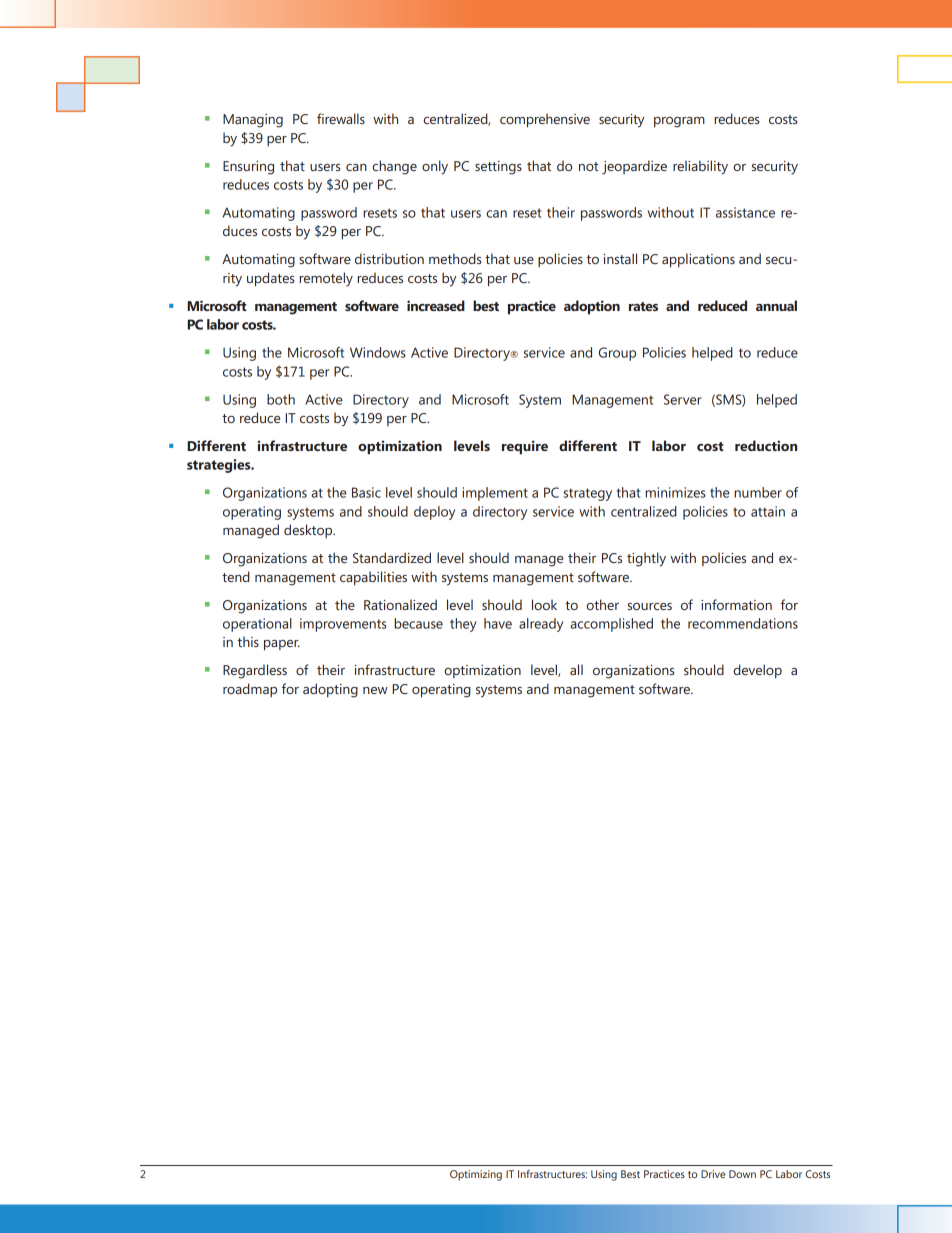 This screenshot has height=1233, width=952. Describe the element at coordinates (498, 168) in the screenshot. I see `settings` at that location.
